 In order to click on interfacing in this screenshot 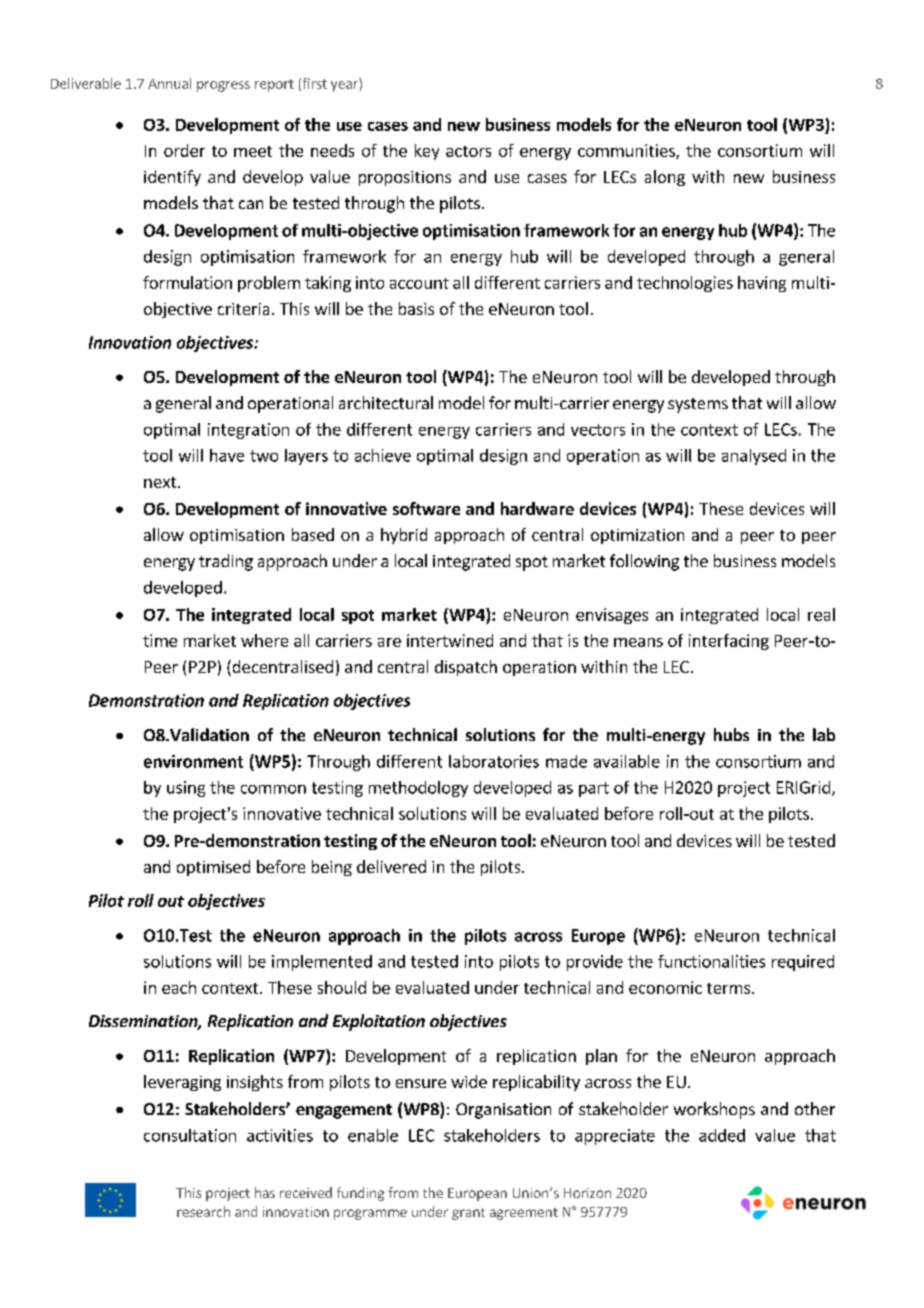, I will do `click(729, 642)`.
